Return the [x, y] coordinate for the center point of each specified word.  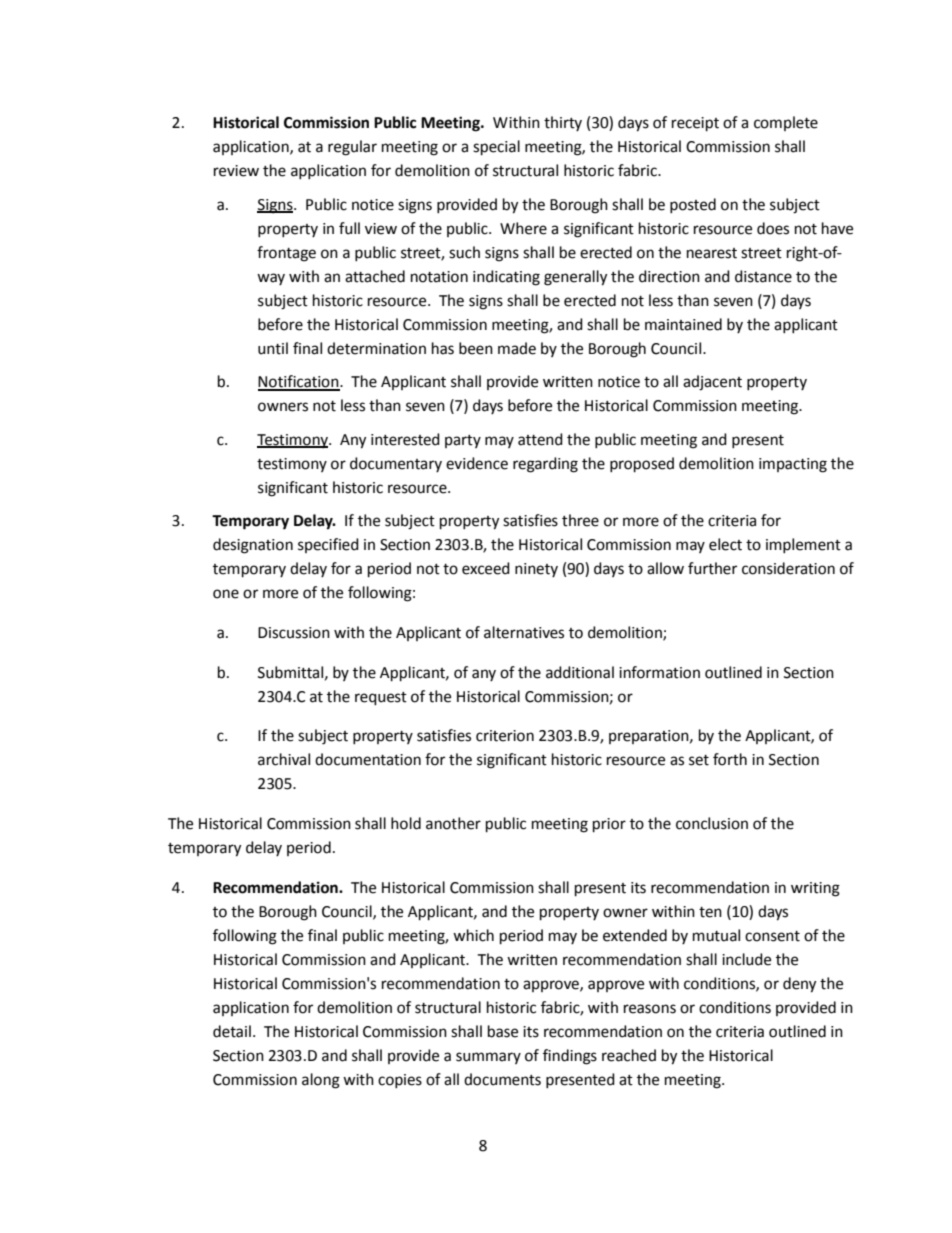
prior [609, 825]
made [517, 348]
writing [815, 889]
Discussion [294, 633]
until [273, 348]
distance [763, 276]
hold [406, 823]
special [496, 148]
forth [730, 759]
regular [352, 148]
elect [725, 544]
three [580, 520]
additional [580, 672]
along [321, 1081]
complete [786, 123]
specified [328, 545]
